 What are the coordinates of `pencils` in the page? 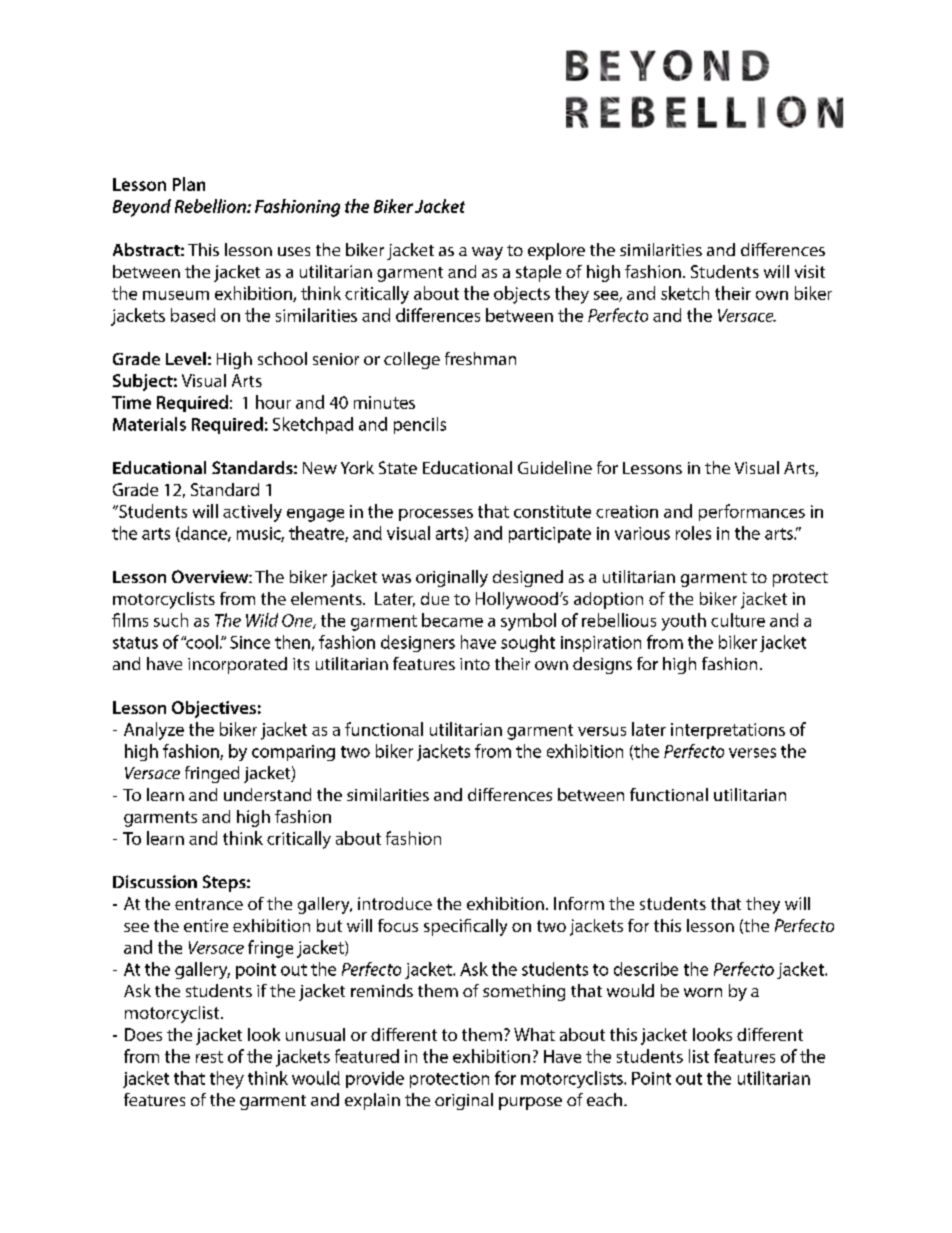 It's located at (420, 425).
